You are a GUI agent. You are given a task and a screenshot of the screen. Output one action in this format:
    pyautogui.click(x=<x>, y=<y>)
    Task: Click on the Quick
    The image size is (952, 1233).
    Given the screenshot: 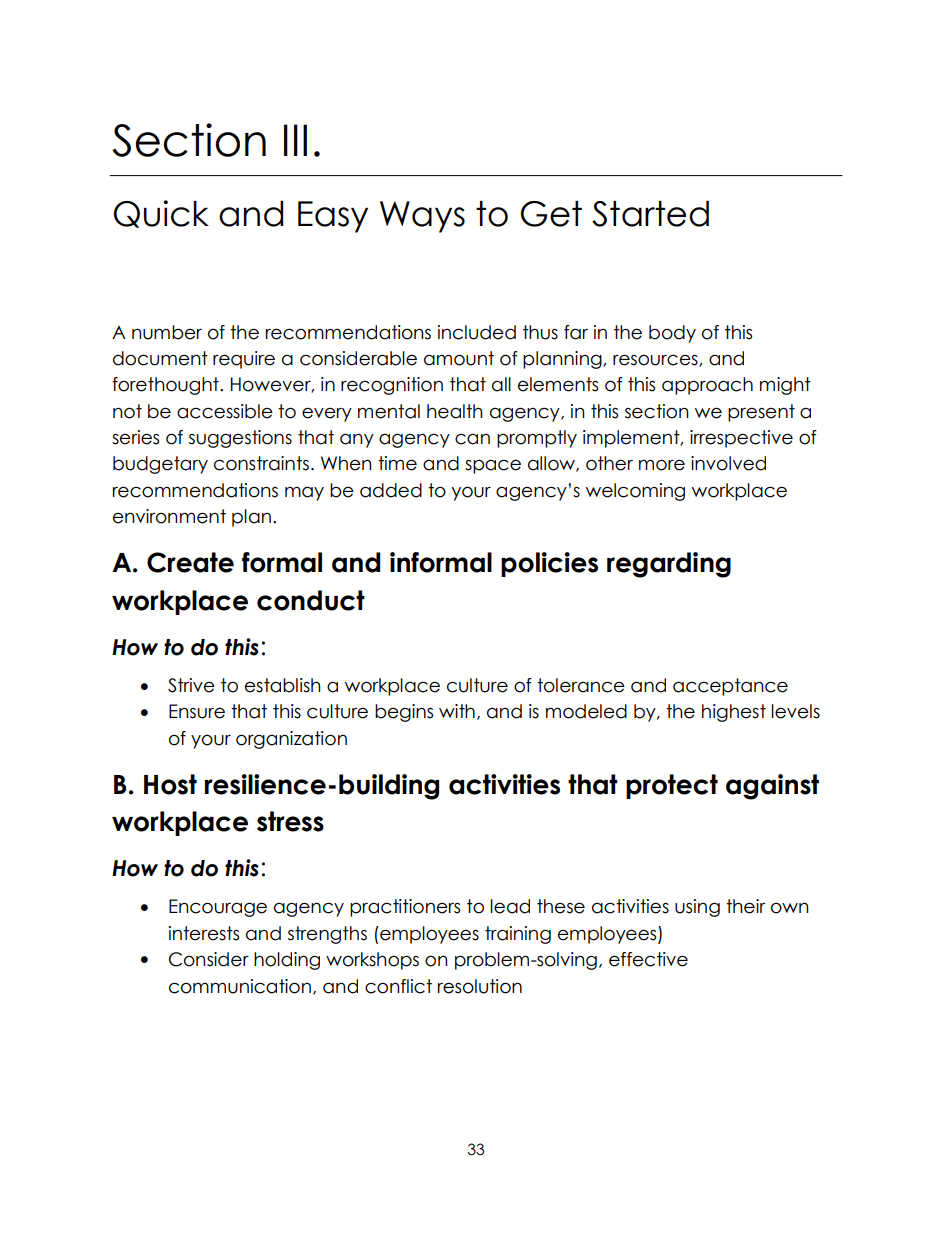 What is the action you would take?
    pyautogui.click(x=161, y=214)
